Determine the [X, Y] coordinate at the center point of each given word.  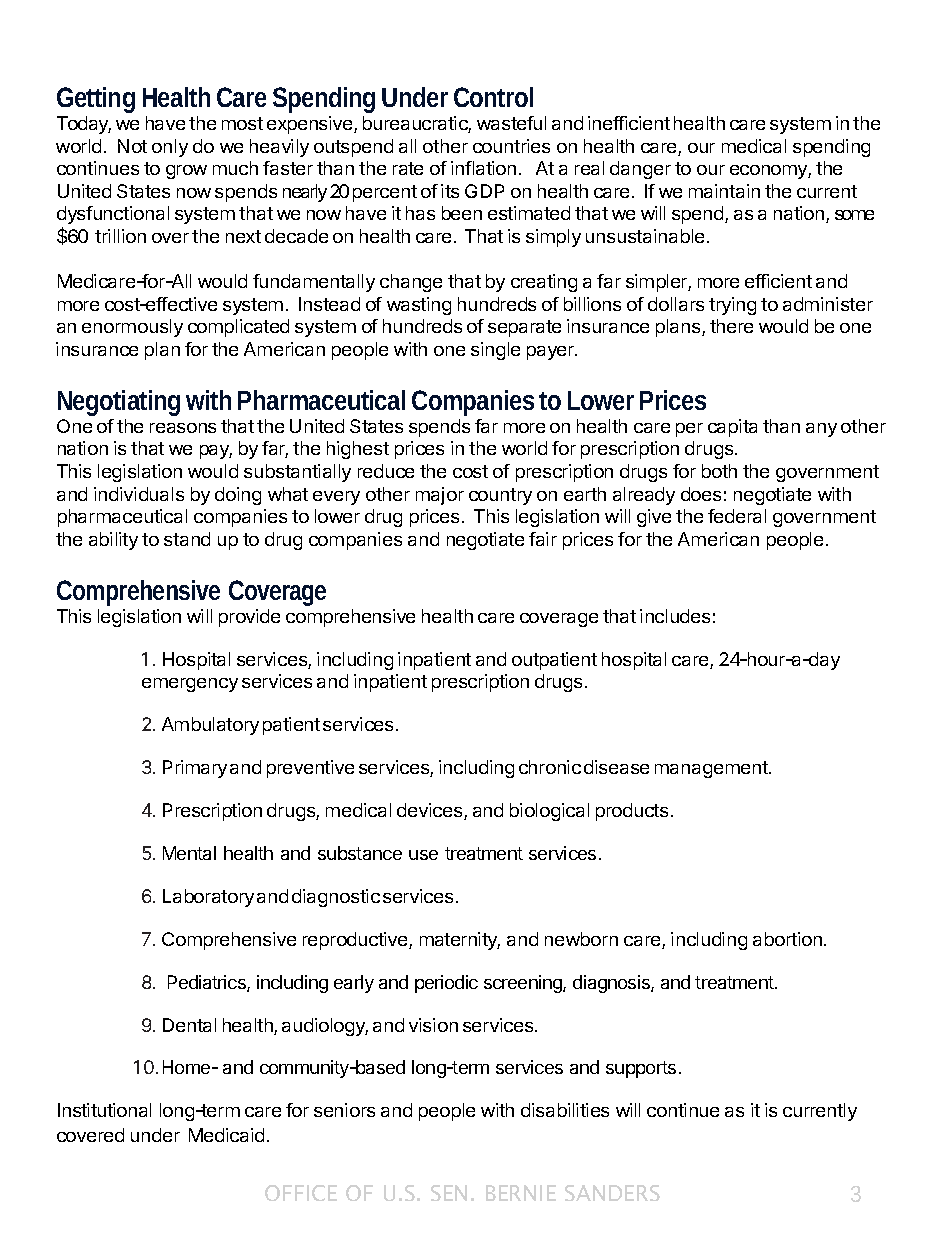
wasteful [511, 123]
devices [431, 811]
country [500, 496]
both [719, 471]
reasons [183, 428]
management [712, 769]
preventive [310, 769]
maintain [724, 191]
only [170, 148]
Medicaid [226, 1135]
